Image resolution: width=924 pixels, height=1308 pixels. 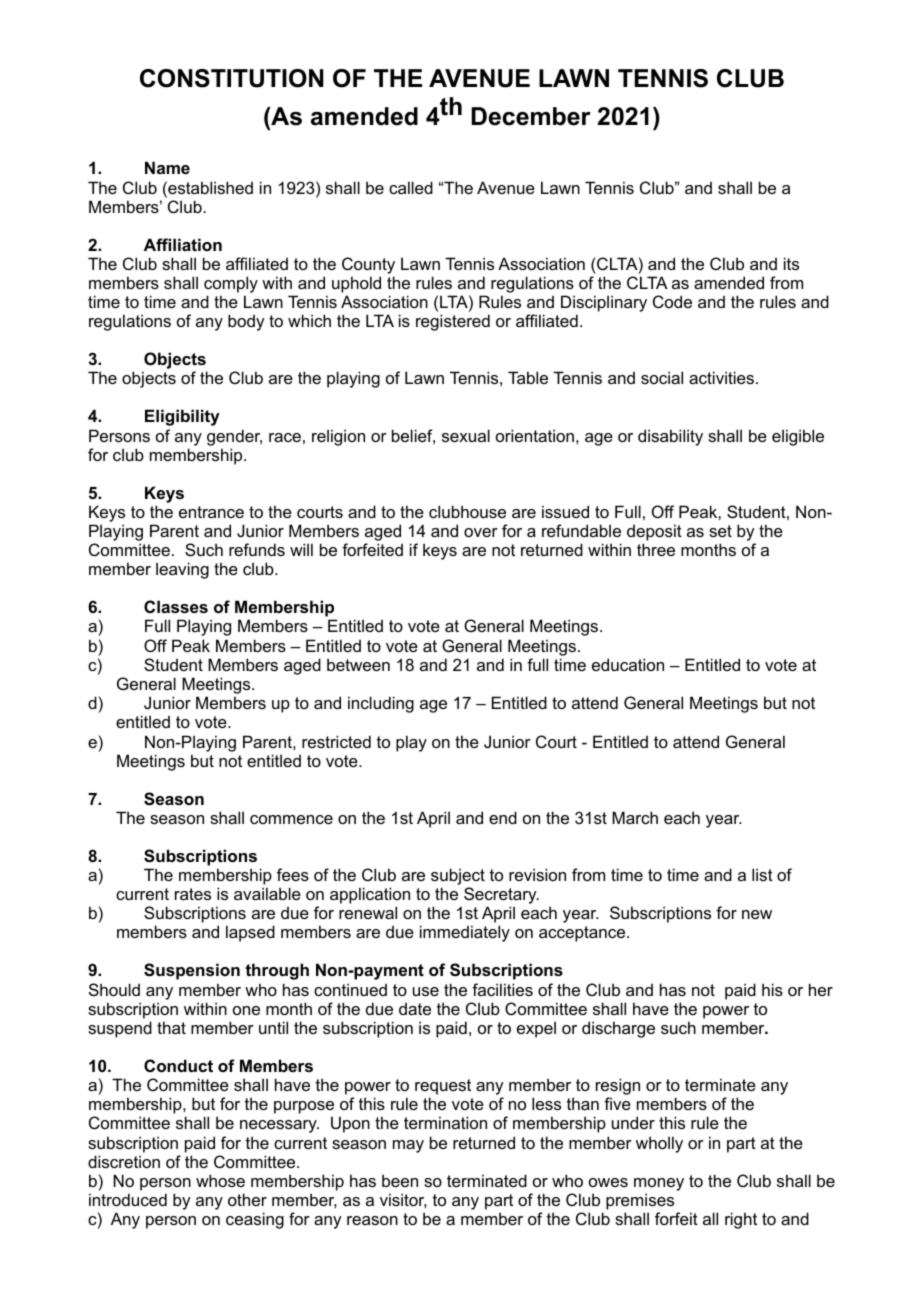 I want to click on its, so click(x=791, y=263).
